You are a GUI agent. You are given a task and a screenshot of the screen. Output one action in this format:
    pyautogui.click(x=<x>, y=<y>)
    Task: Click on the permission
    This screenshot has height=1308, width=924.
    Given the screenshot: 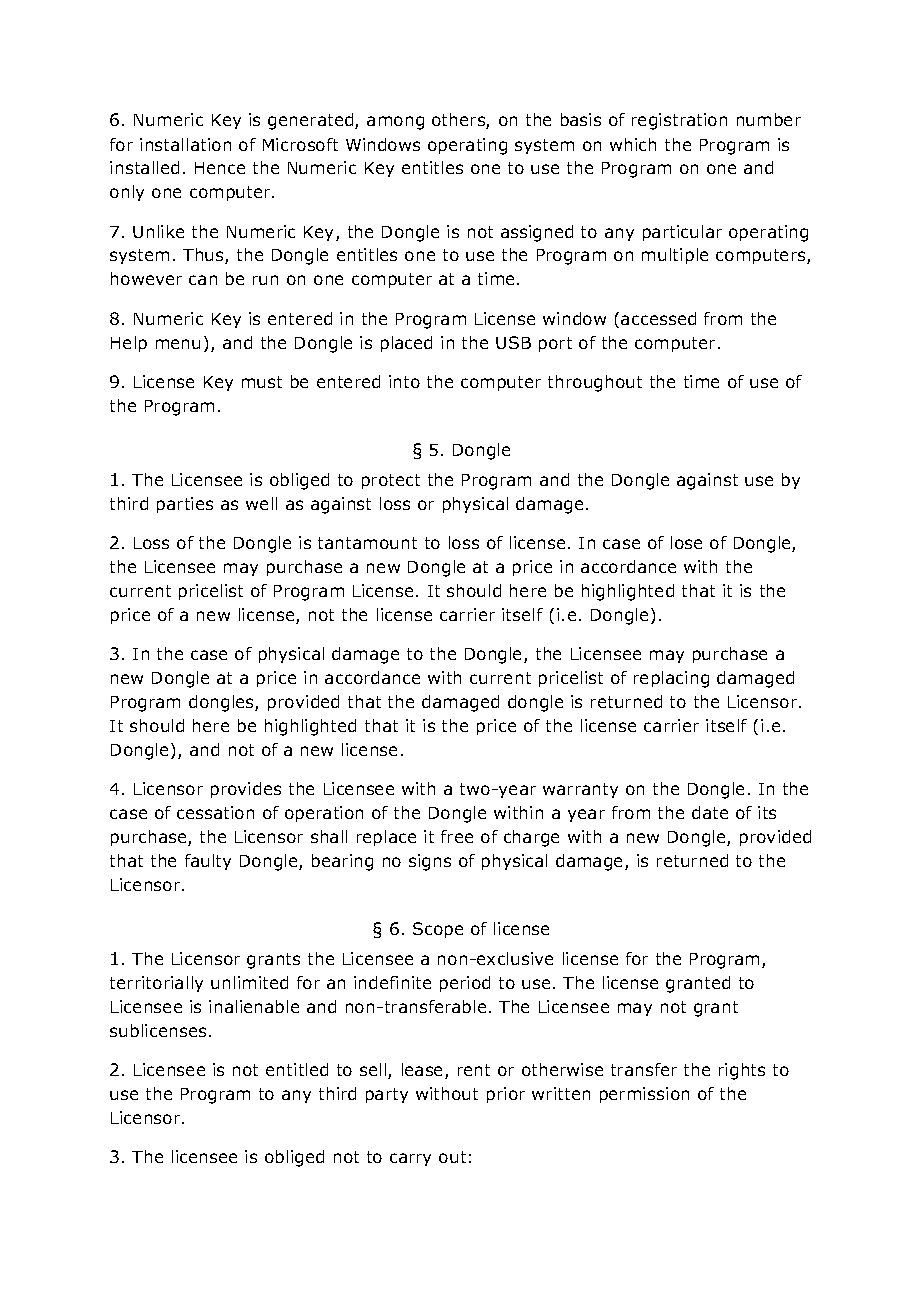 What is the action you would take?
    pyautogui.click(x=644, y=1095)
